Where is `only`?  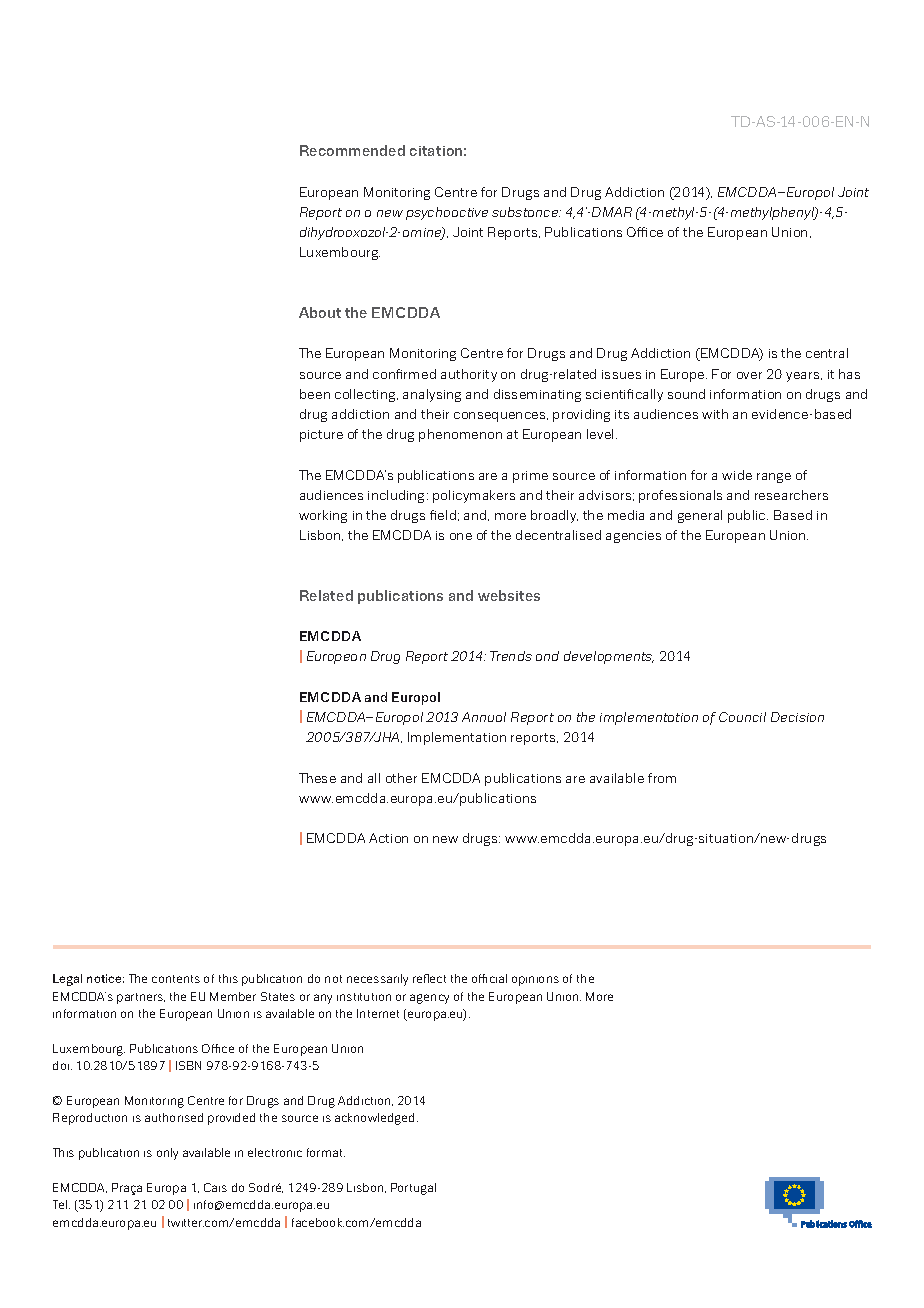 only is located at coordinates (167, 1154).
